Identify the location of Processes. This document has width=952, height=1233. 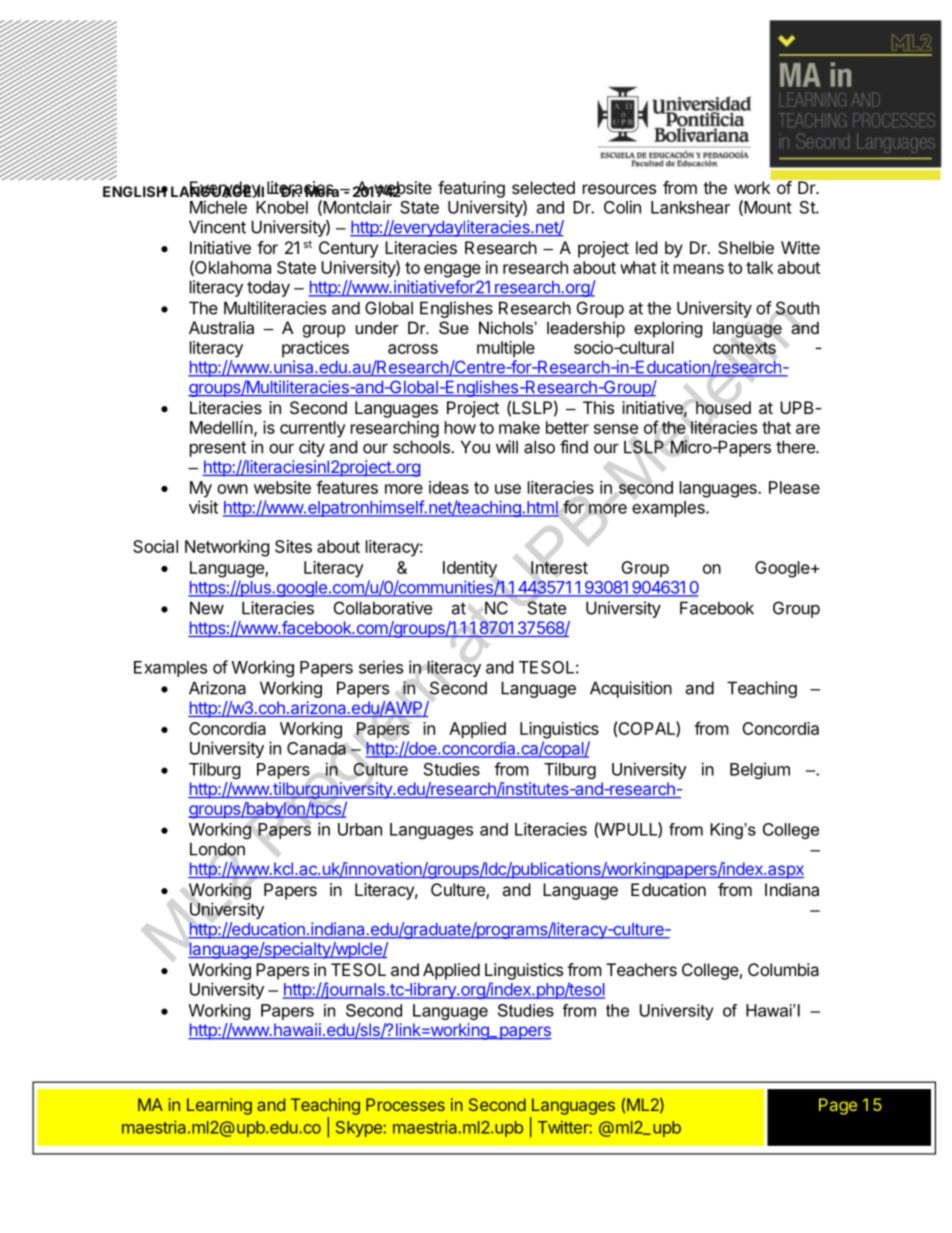
(405, 1104).
